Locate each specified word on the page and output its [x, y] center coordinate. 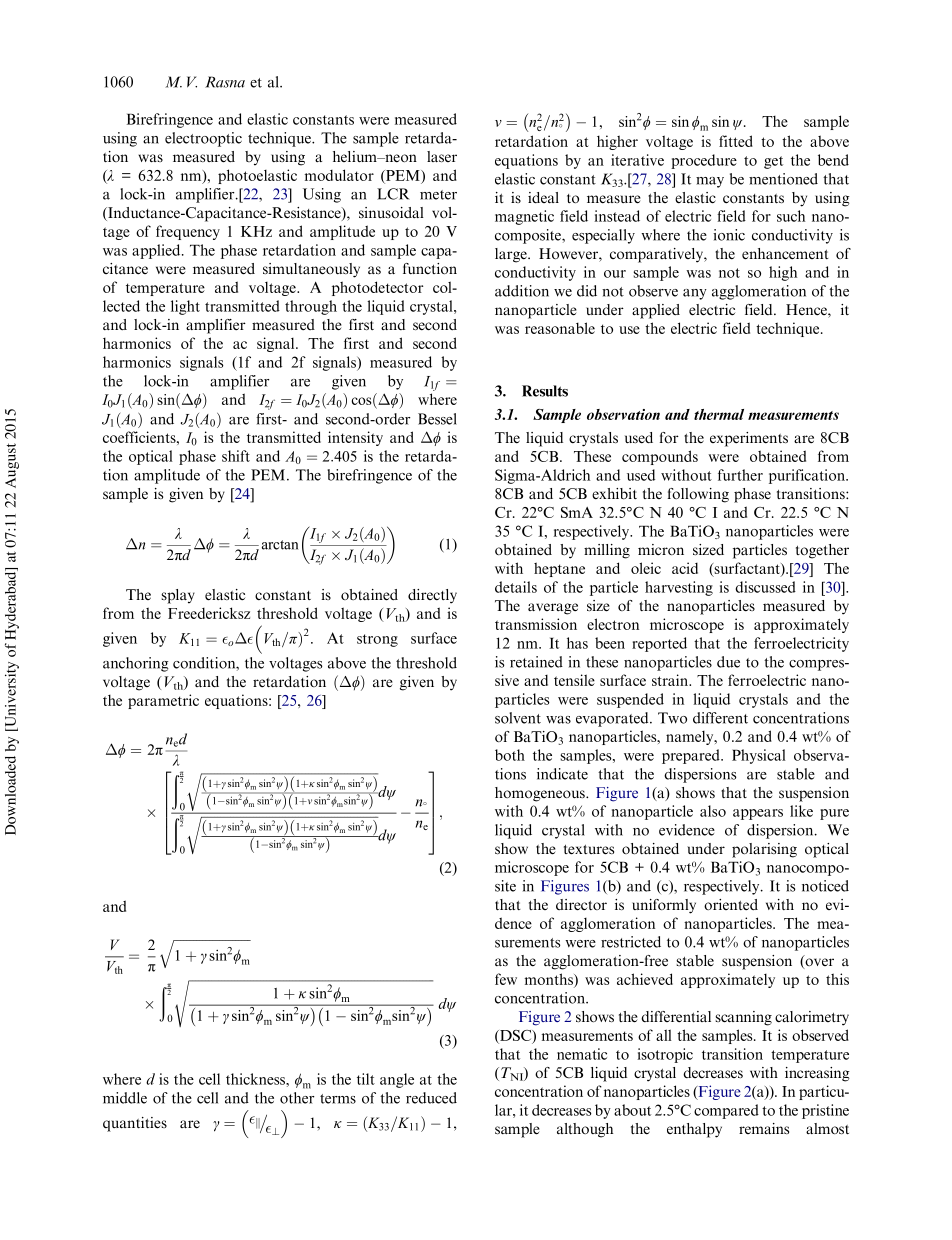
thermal [719, 414]
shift [236, 456]
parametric [163, 701]
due [728, 662]
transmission [536, 624]
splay [178, 596]
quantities [135, 1124]
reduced [431, 1098]
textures [589, 850]
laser [442, 156]
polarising [764, 850]
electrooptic [203, 139]
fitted [736, 141]
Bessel [437, 419]
